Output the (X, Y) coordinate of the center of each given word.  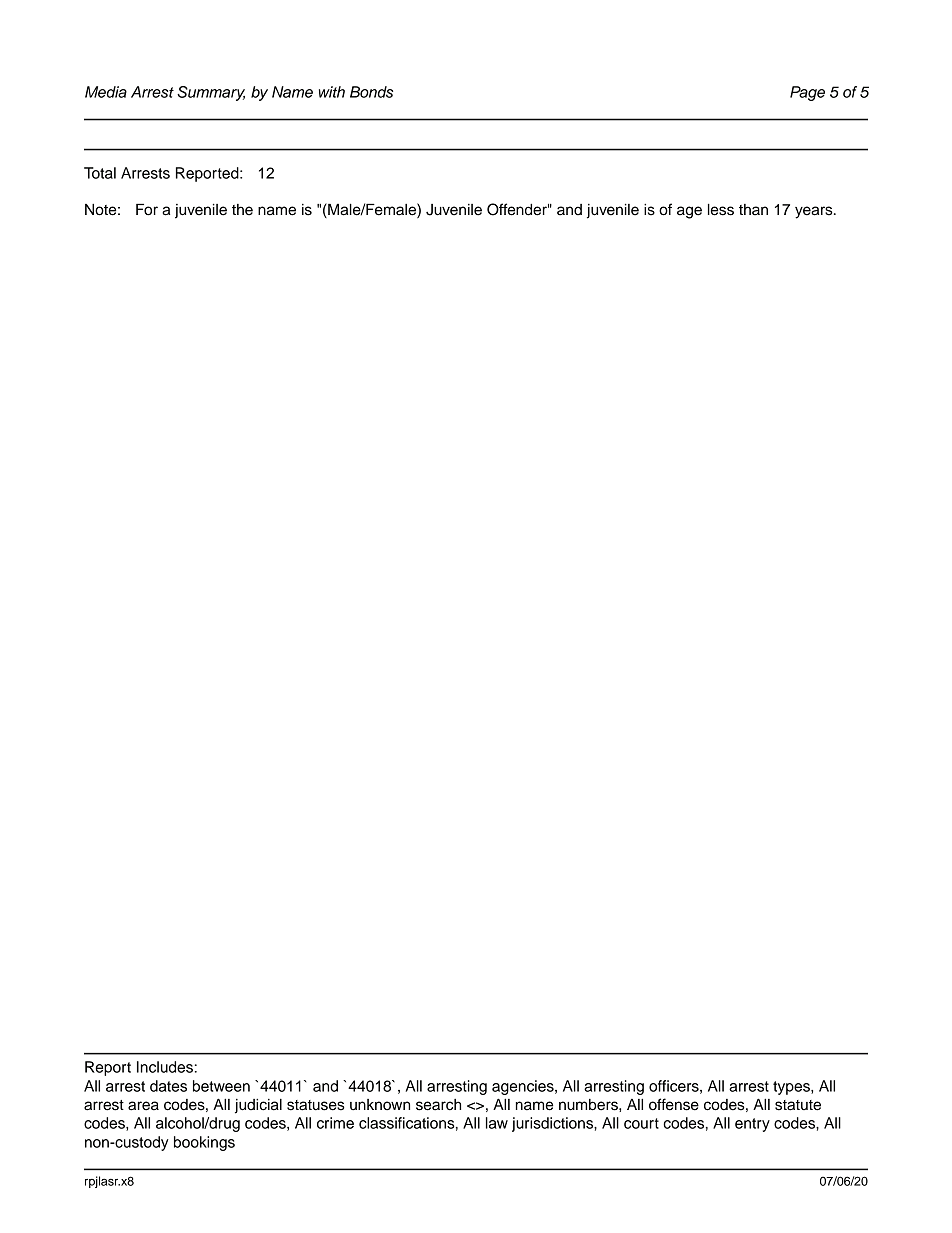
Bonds (371, 92)
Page (807, 93)
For (147, 209)
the (242, 210)
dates (168, 1086)
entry (752, 1125)
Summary (211, 93)
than (753, 210)
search (438, 1105)
